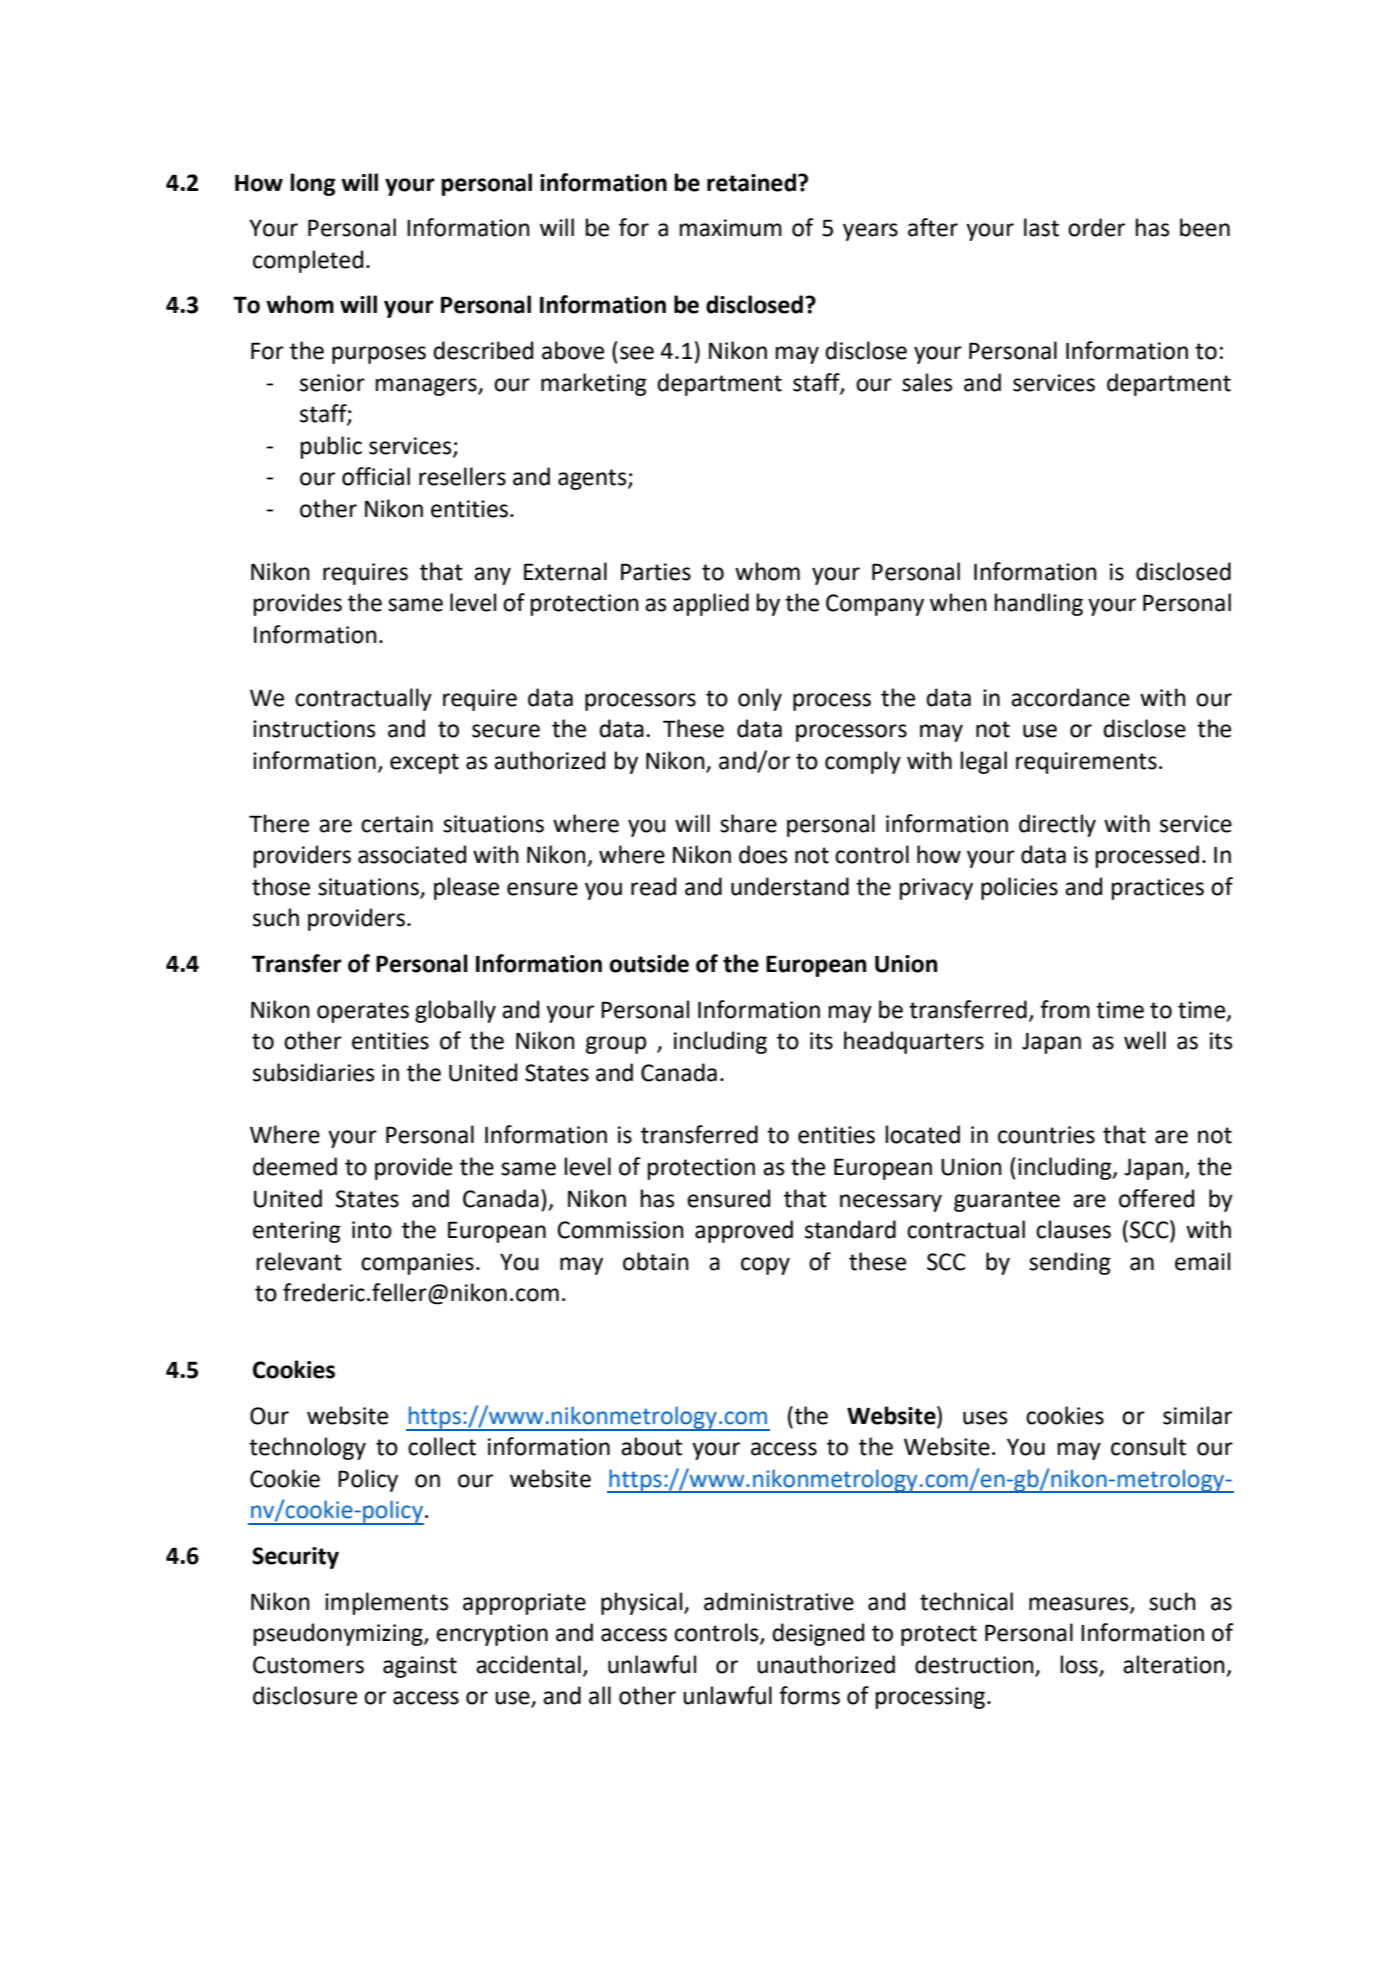  I want to click on operates, so click(363, 1012).
